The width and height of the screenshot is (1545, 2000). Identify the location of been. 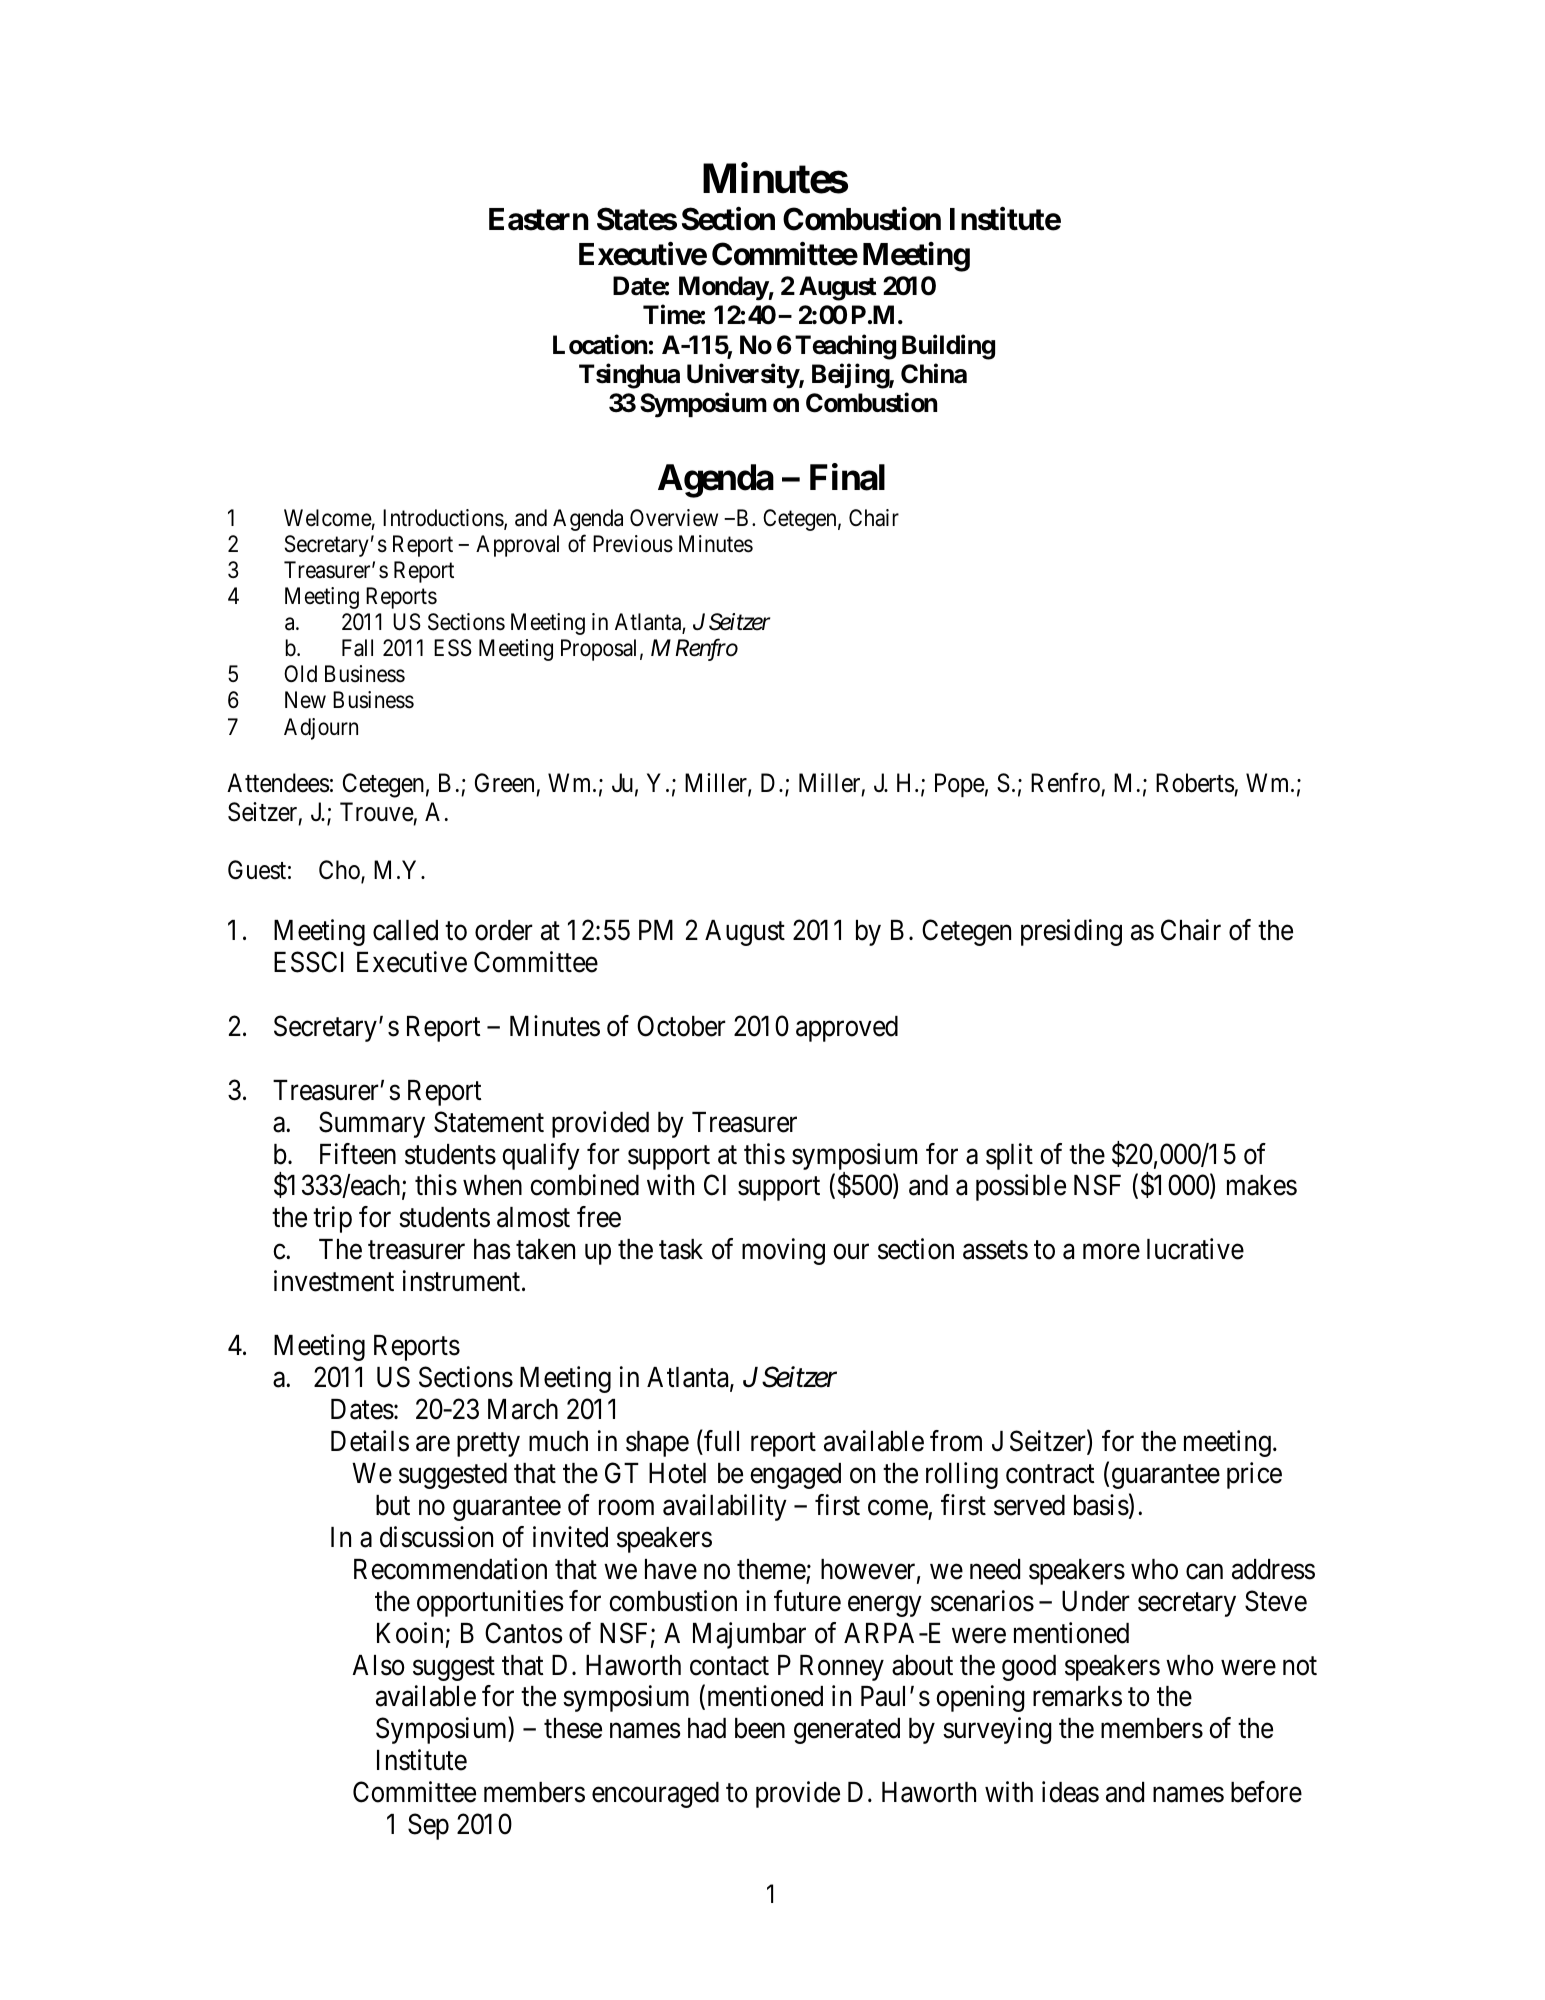
(760, 1728).
